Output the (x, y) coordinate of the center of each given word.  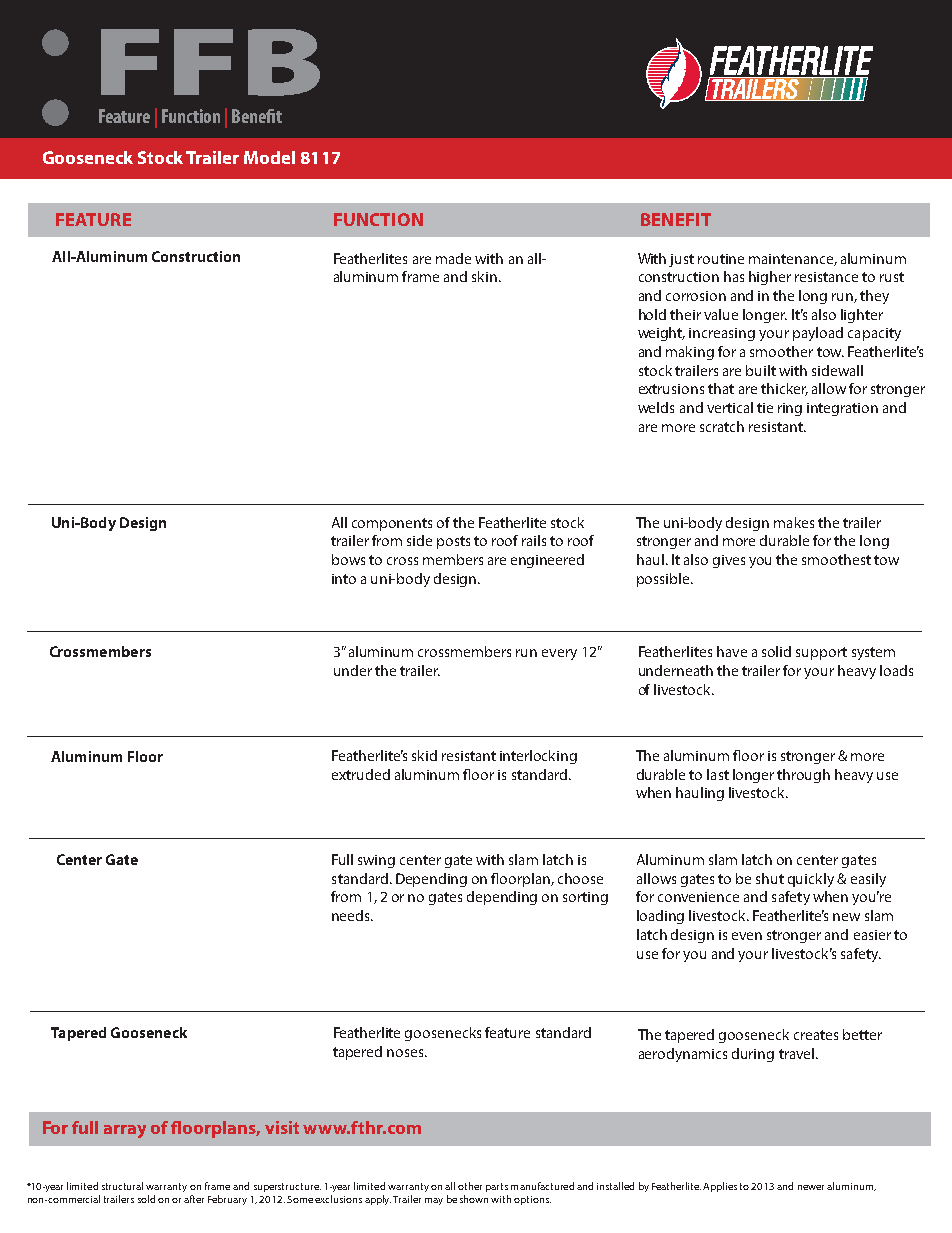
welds (656, 407)
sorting (585, 898)
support (821, 653)
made (453, 258)
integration (842, 409)
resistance (826, 277)
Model (269, 157)
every (559, 654)
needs (352, 915)
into (344, 579)
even (747, 936)
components (392, 524)
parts (497, 1187)
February (227, 1200)
